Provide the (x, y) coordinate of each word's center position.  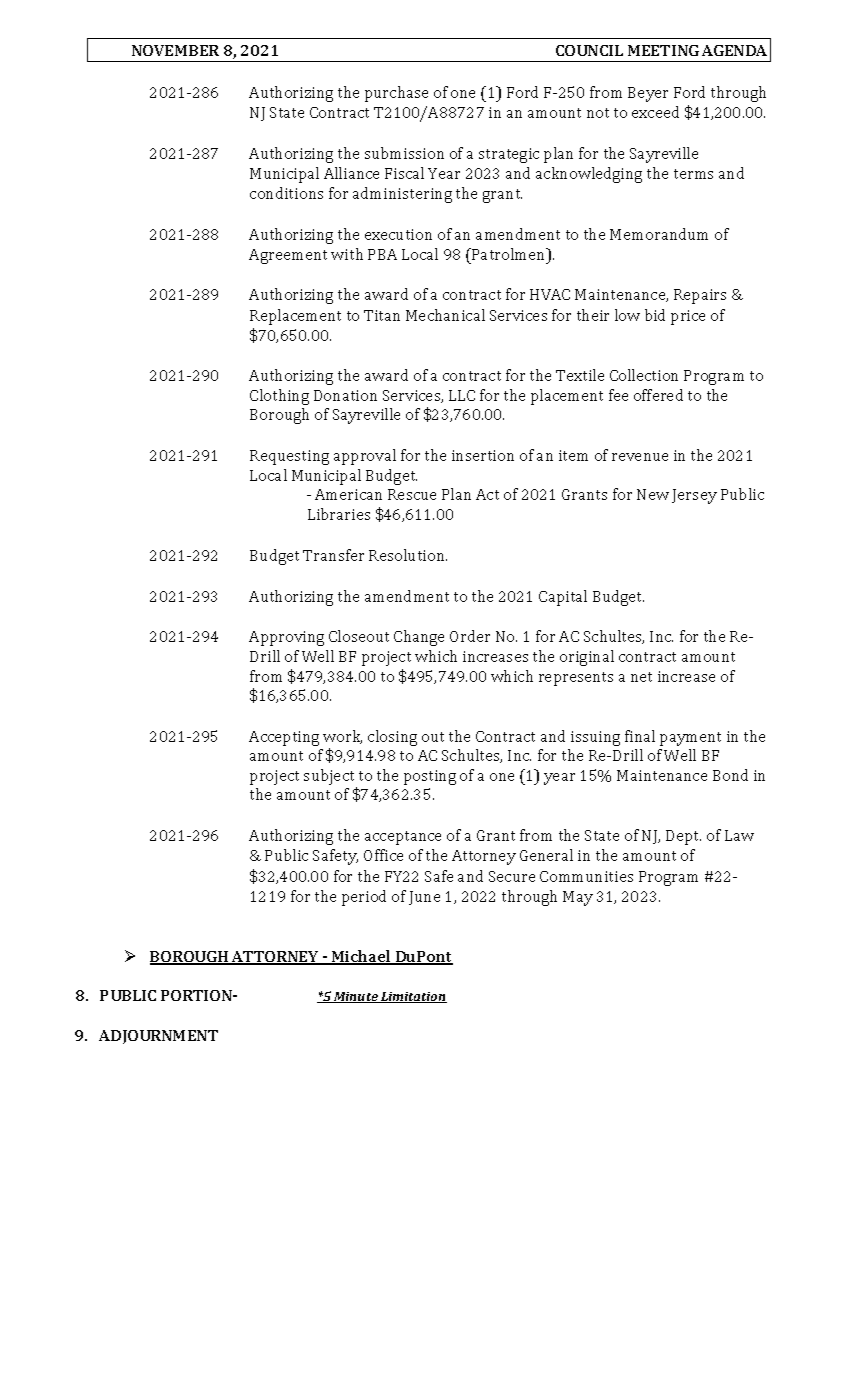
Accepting (284, 738)
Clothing (279, 397)
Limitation (413, 997)
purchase (396, 94)
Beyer (648, 94)
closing (392, 738)
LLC (462, 395)
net (641, 677)
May (578, 898)
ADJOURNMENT (158, 1037)
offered (658, 395)
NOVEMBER (175, 50)
